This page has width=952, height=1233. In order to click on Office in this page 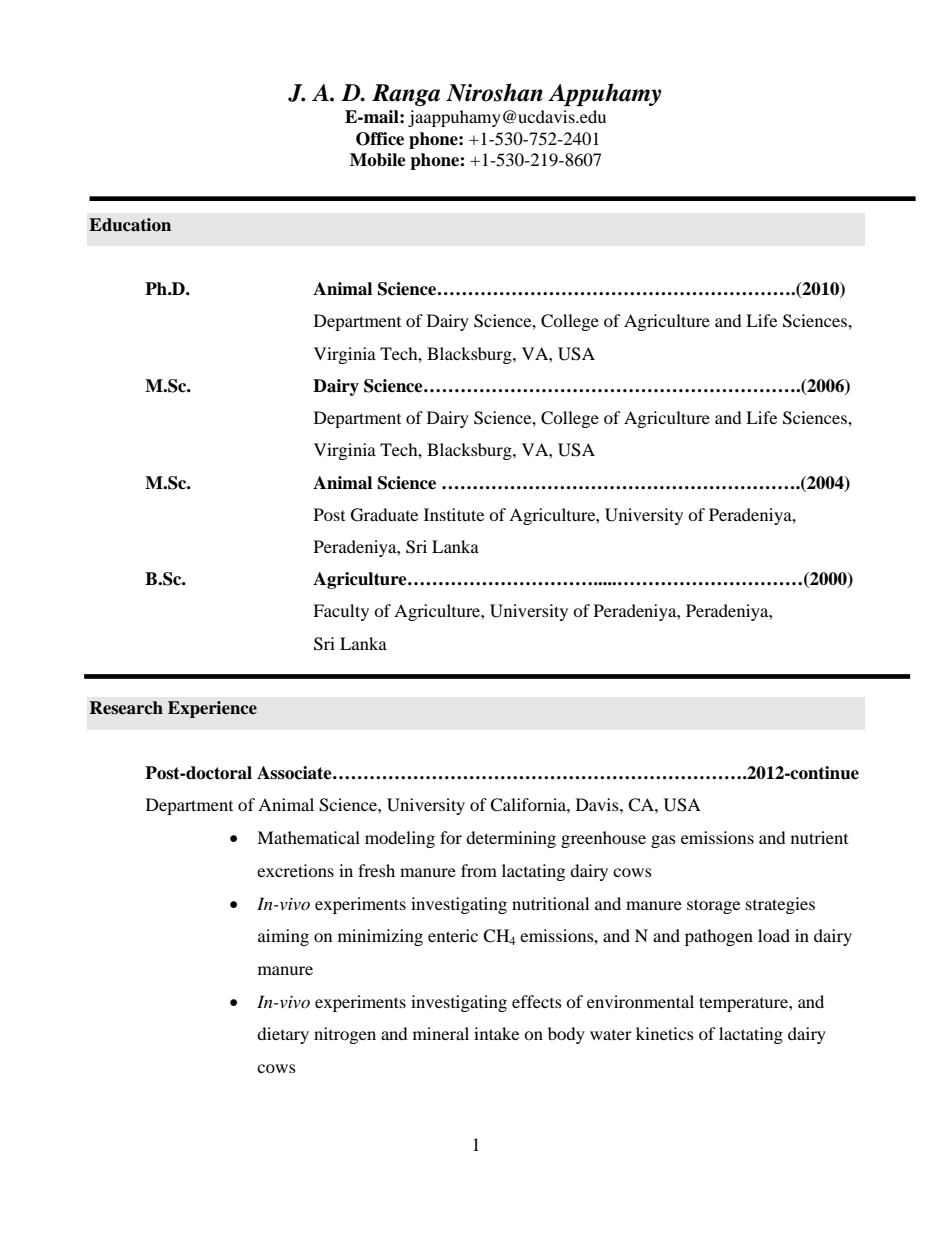, I will do `click(380, 139)`.
